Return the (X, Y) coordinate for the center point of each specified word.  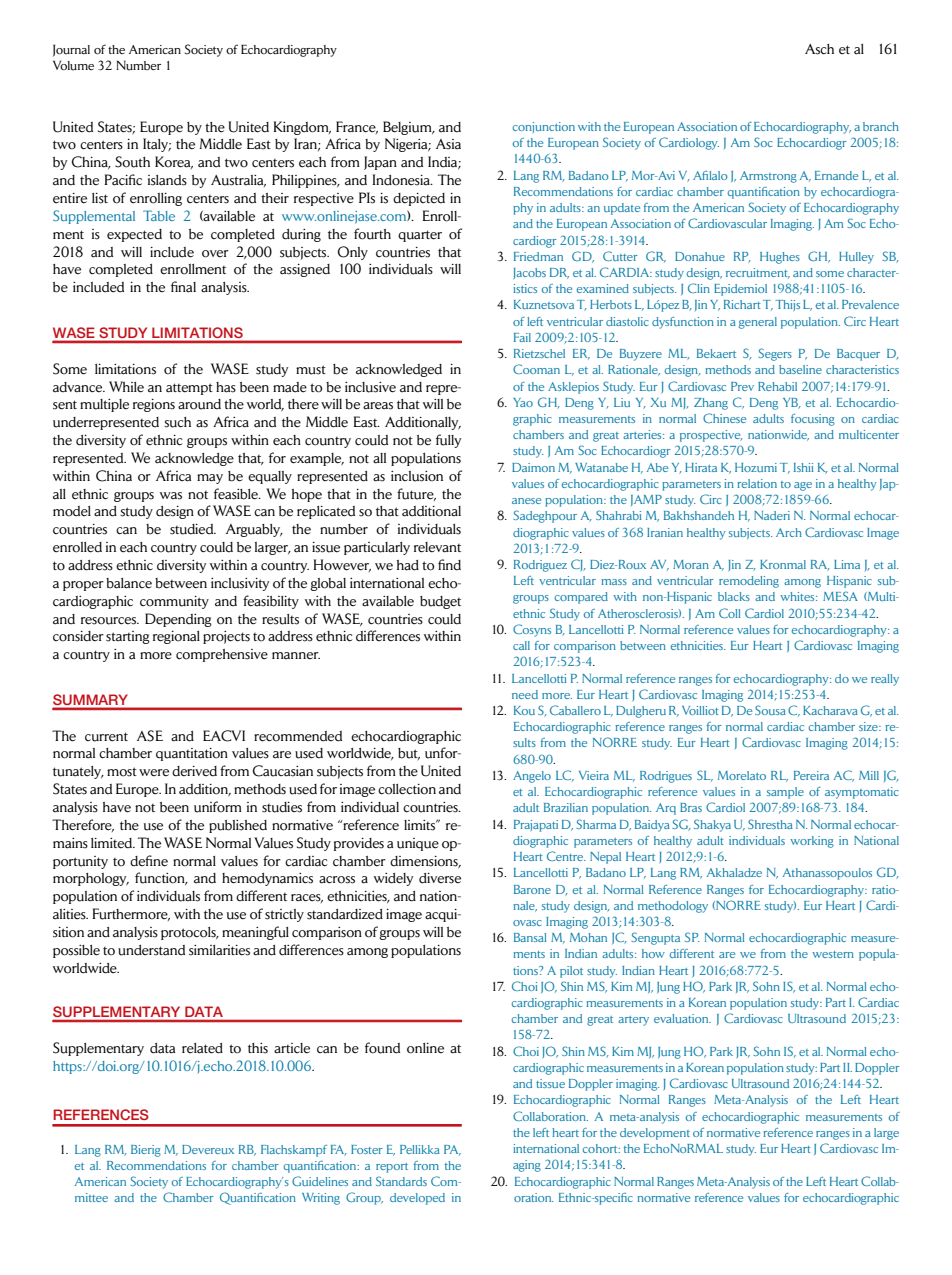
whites (798, 596)
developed (417, 1199)
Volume (73, 65)
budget (440, 602)
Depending (178, 620)
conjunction (544, 127)
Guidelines (320, 1181)
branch (881, 126)
